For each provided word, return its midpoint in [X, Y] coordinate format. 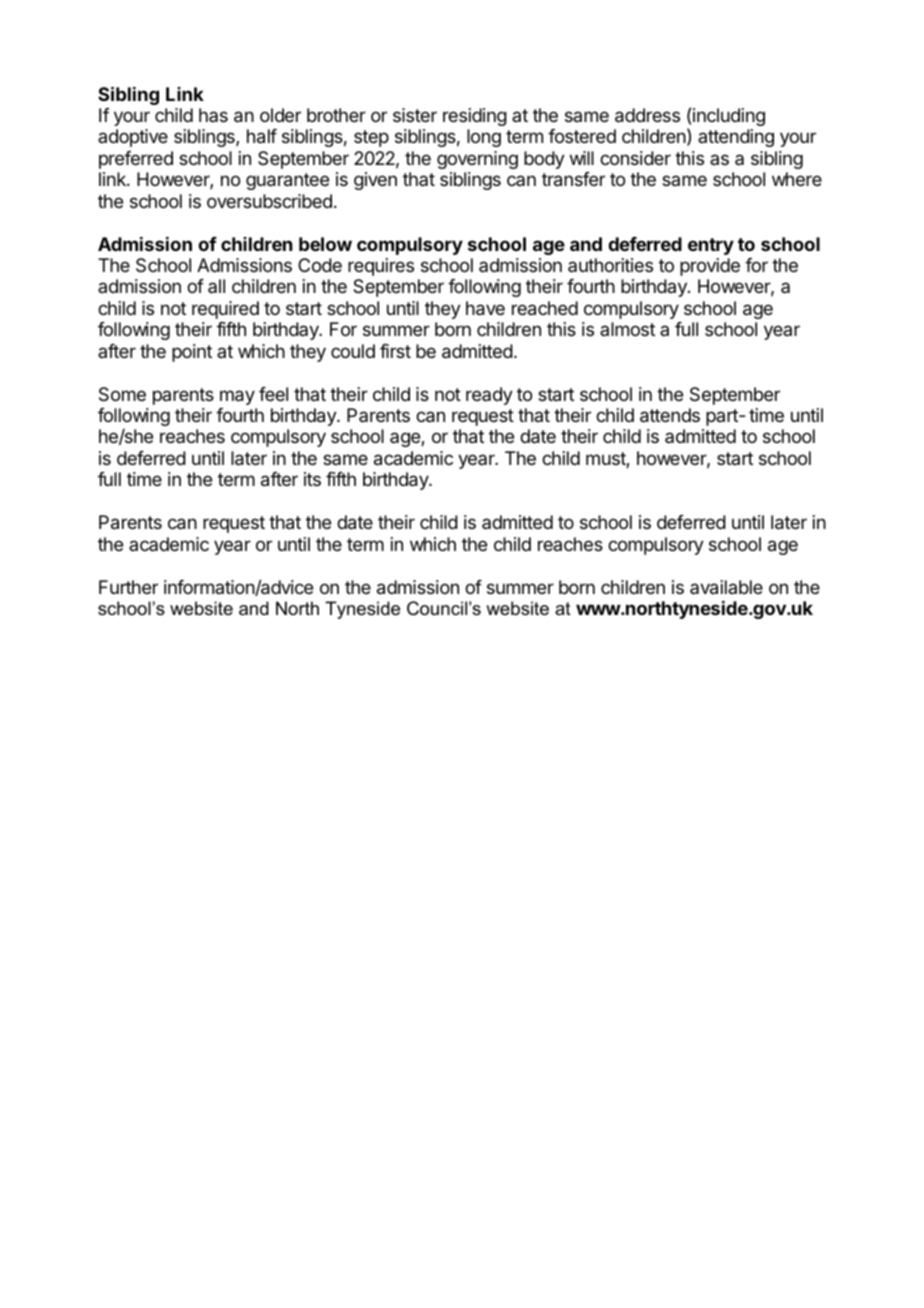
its [312, 479]
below [325, 244]
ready [489, 396]
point [192, 353]
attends [670, 415]
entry [711, 246]
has [213, 115]
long [484, 138]
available [726, 587]
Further [128, 587]
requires [381, 267]
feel [273, 394]
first [395, 351]
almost [627, 329]
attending [736, 138]
